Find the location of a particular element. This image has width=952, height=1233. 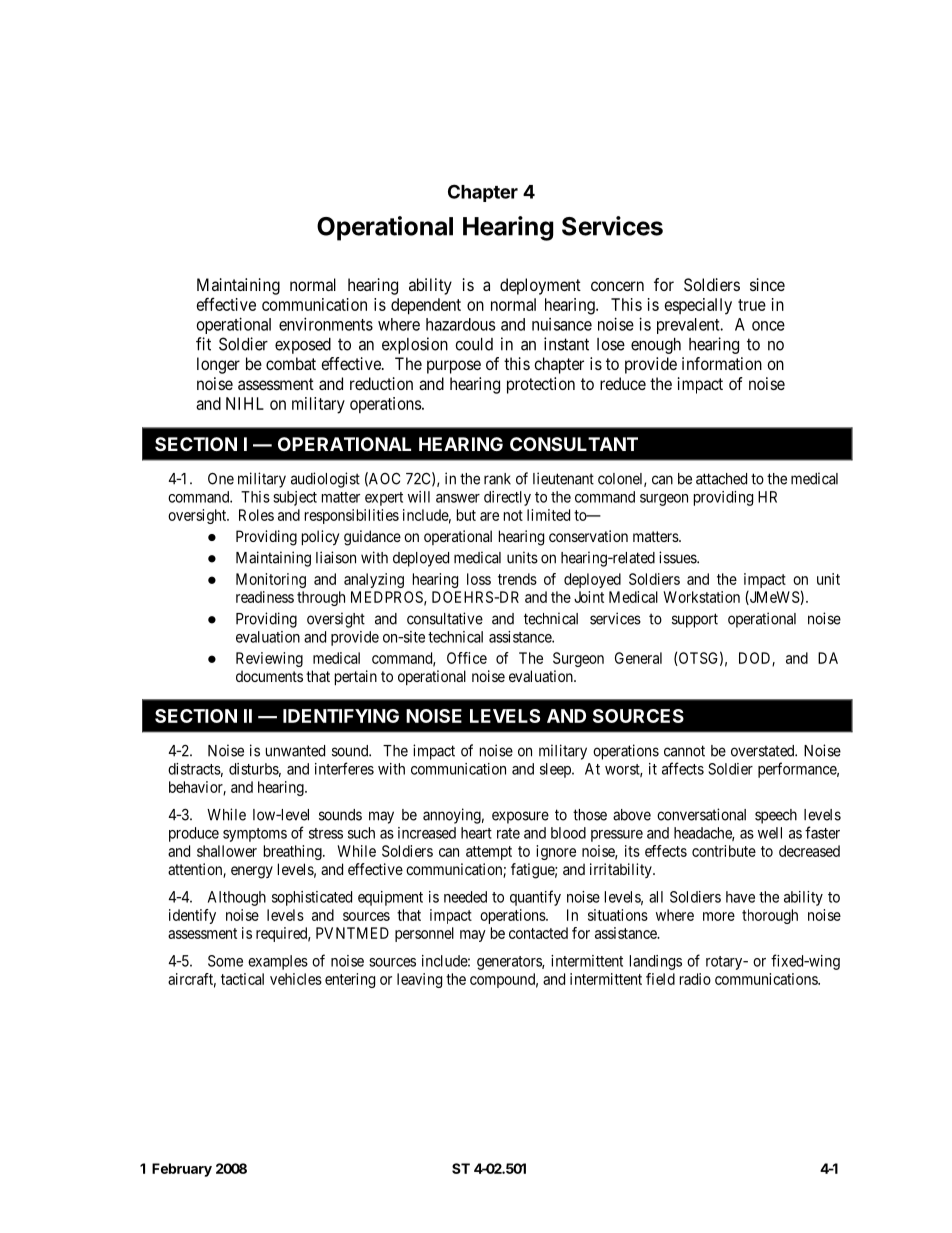

exposed is located at coordinates (303, 346).
